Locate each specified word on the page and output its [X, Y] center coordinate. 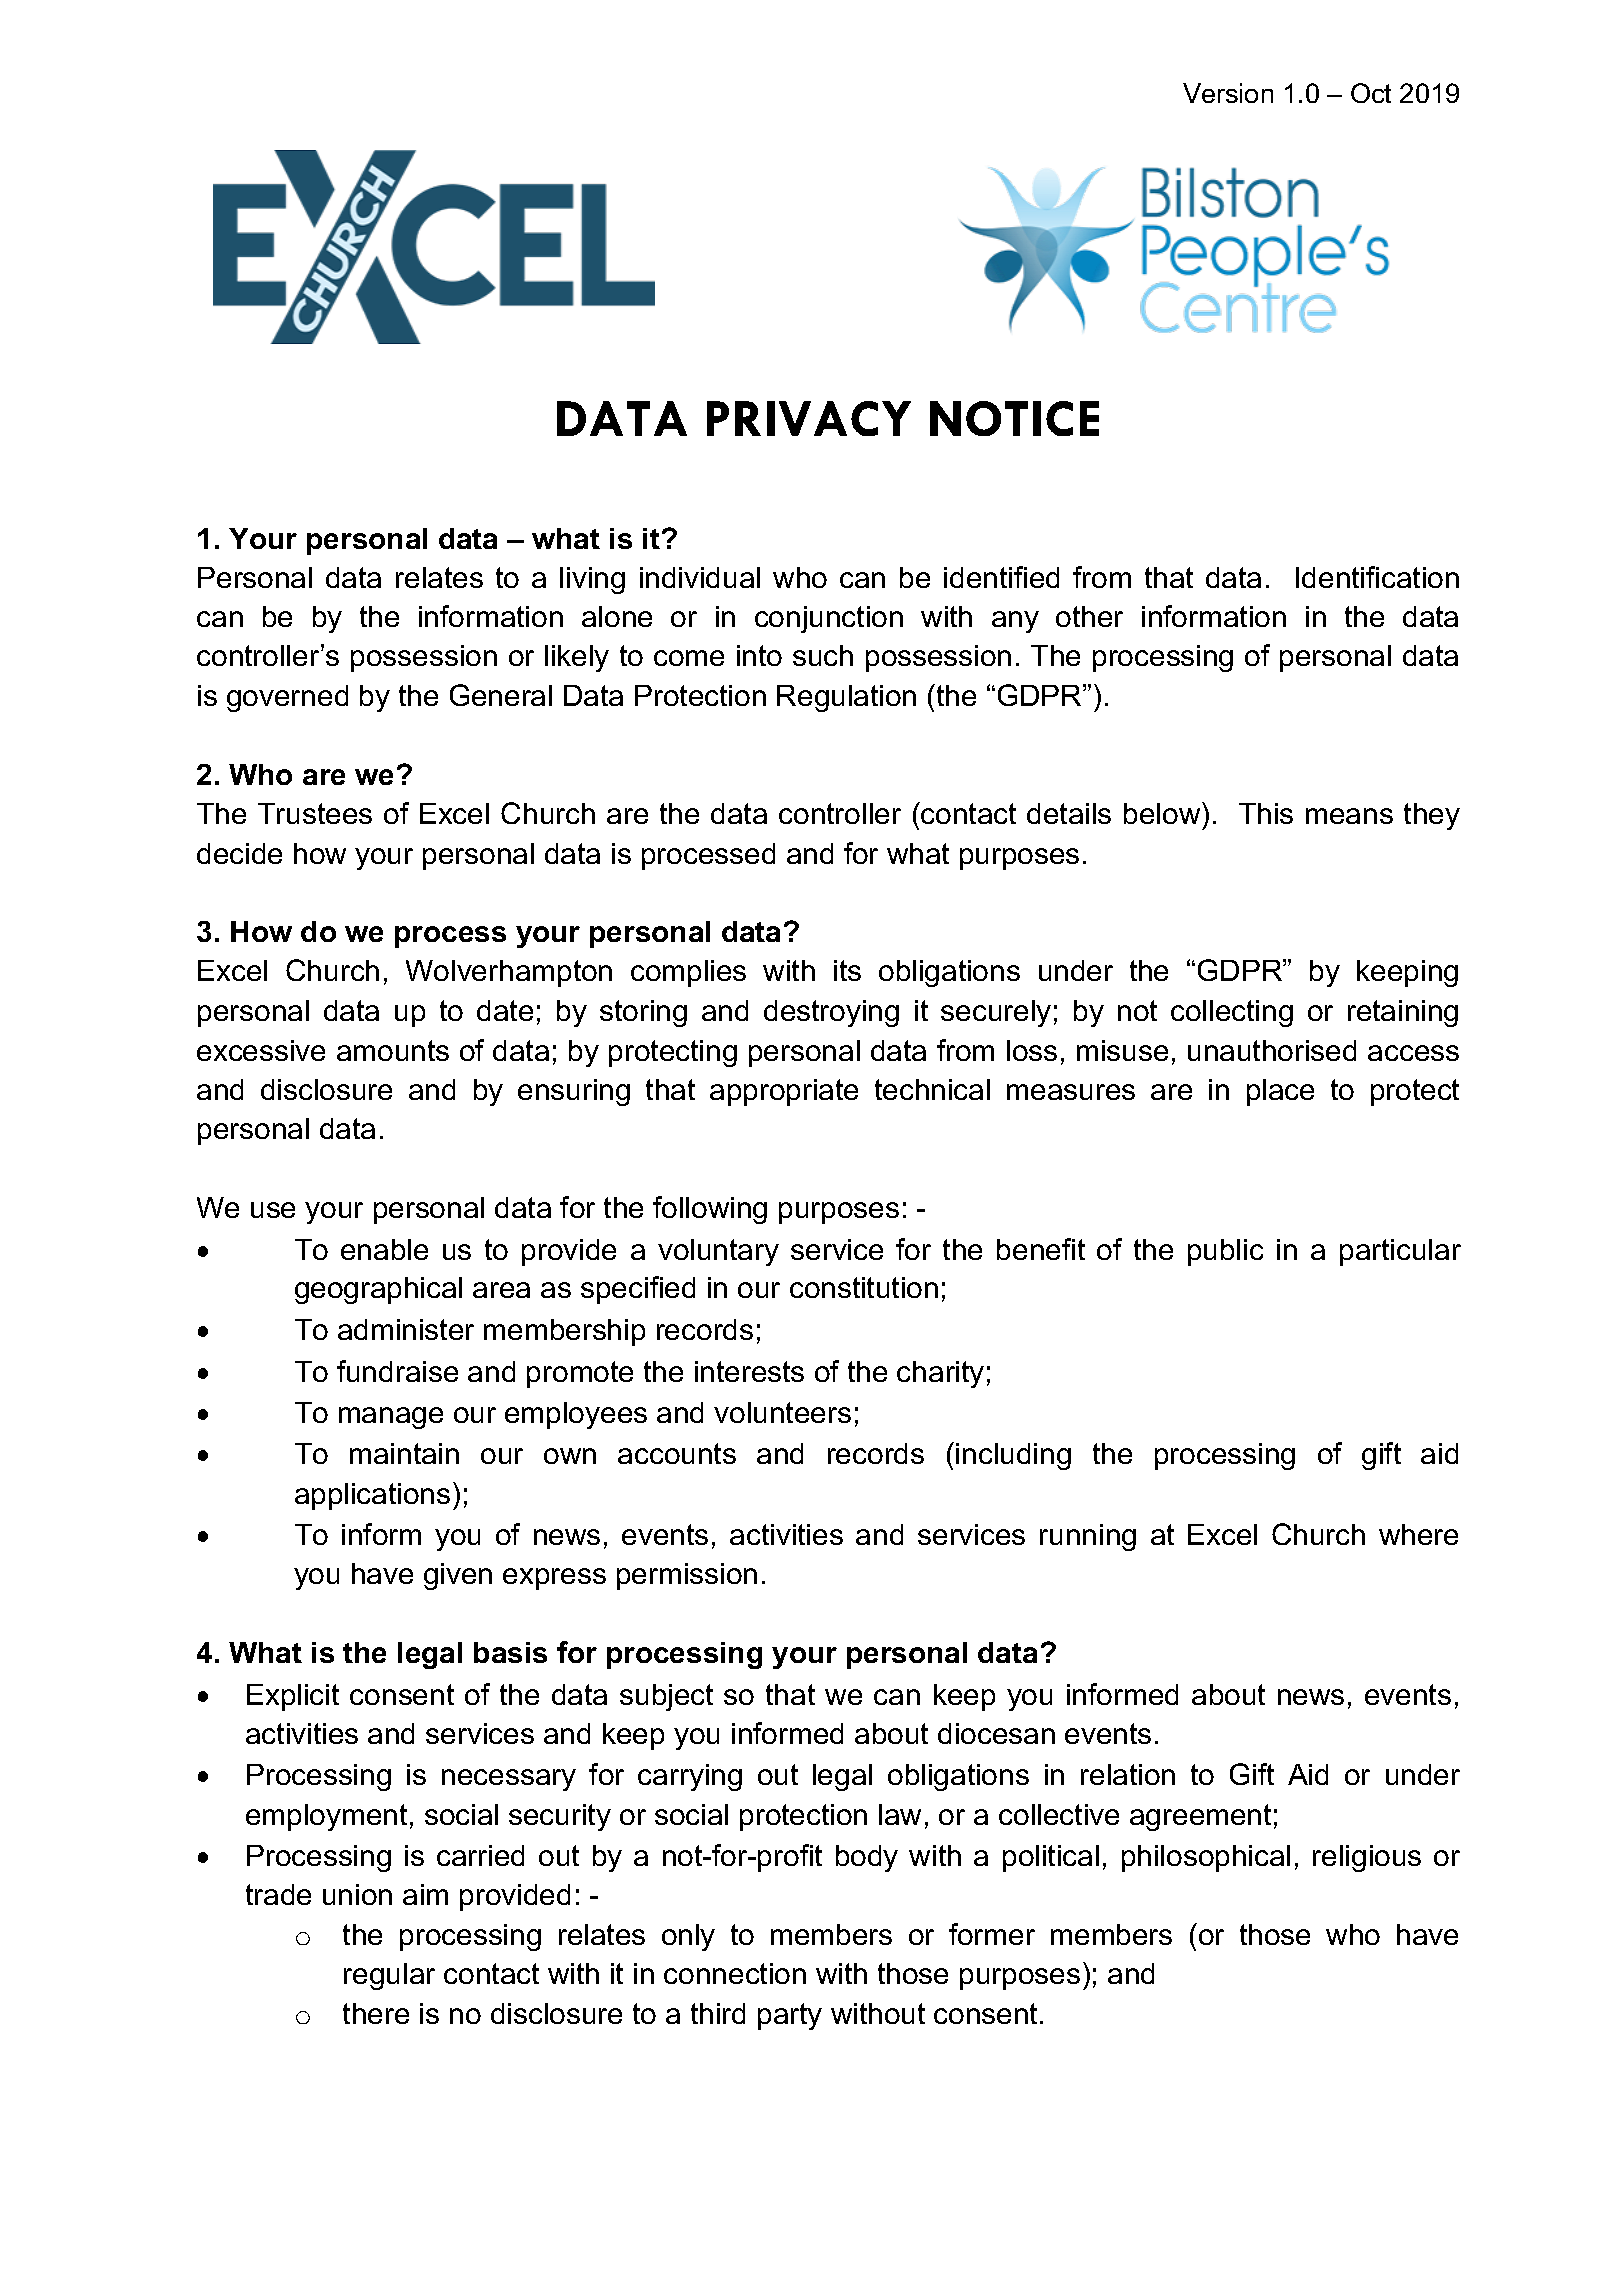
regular [389, 1976]
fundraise [397, 1371]
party [790, 2016]
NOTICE [1014, 418]
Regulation [846, 698]
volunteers [782, 1412]
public [1225, 1252]
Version [1228, 93]
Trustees [315, 813]
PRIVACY [809, 418]
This [1266, 813]
